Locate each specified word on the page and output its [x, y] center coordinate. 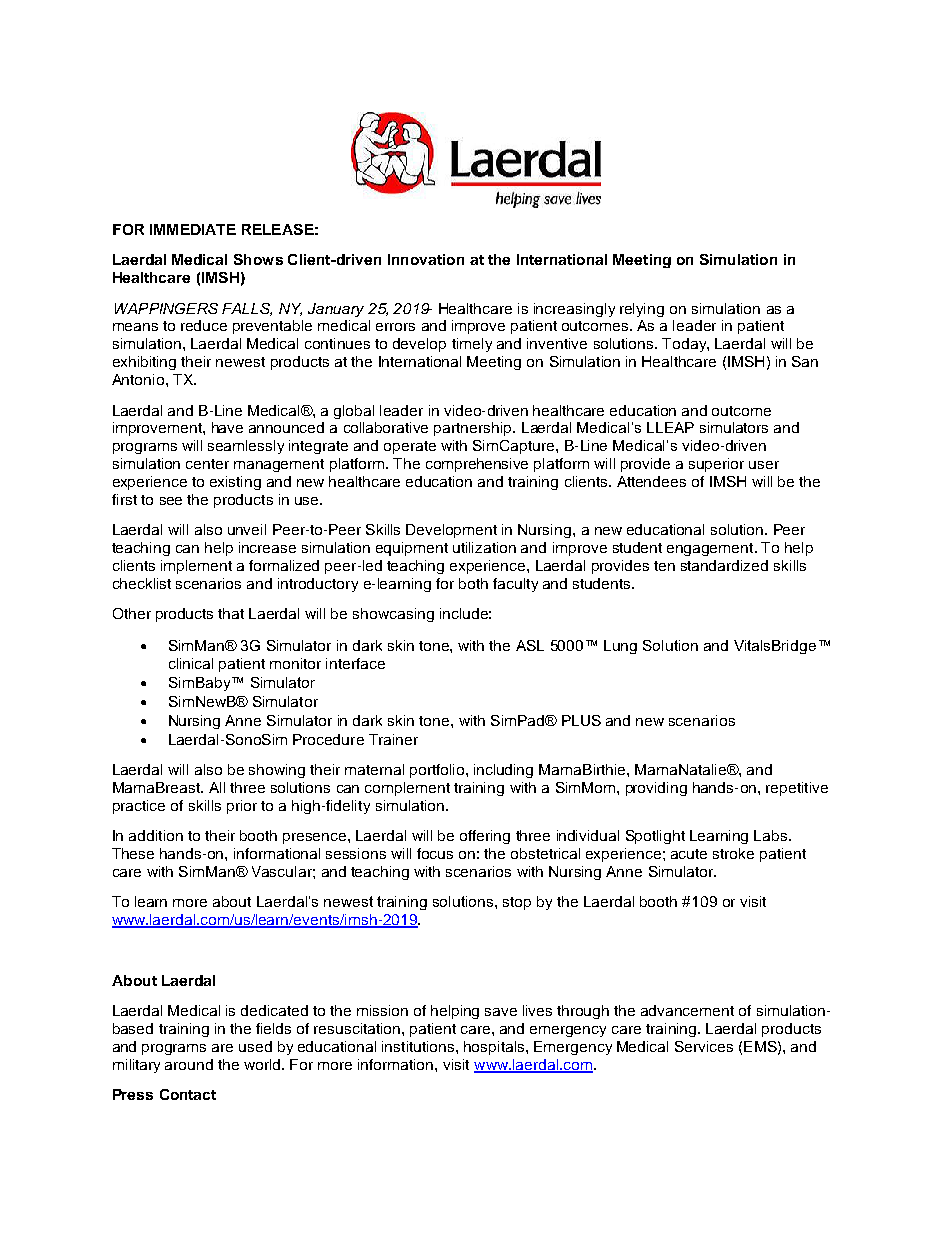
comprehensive [477, 465]
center [207, 464]
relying [642, 310]
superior [716, 465]
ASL [530, 645]
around [189, 1064]
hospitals [495, 1048]
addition [156, 835]
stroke [733, 853]
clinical [191, 663]
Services [704, 1046]
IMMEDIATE [193, 229]
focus [435, 853]
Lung [620, 647]
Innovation [426, 259]
